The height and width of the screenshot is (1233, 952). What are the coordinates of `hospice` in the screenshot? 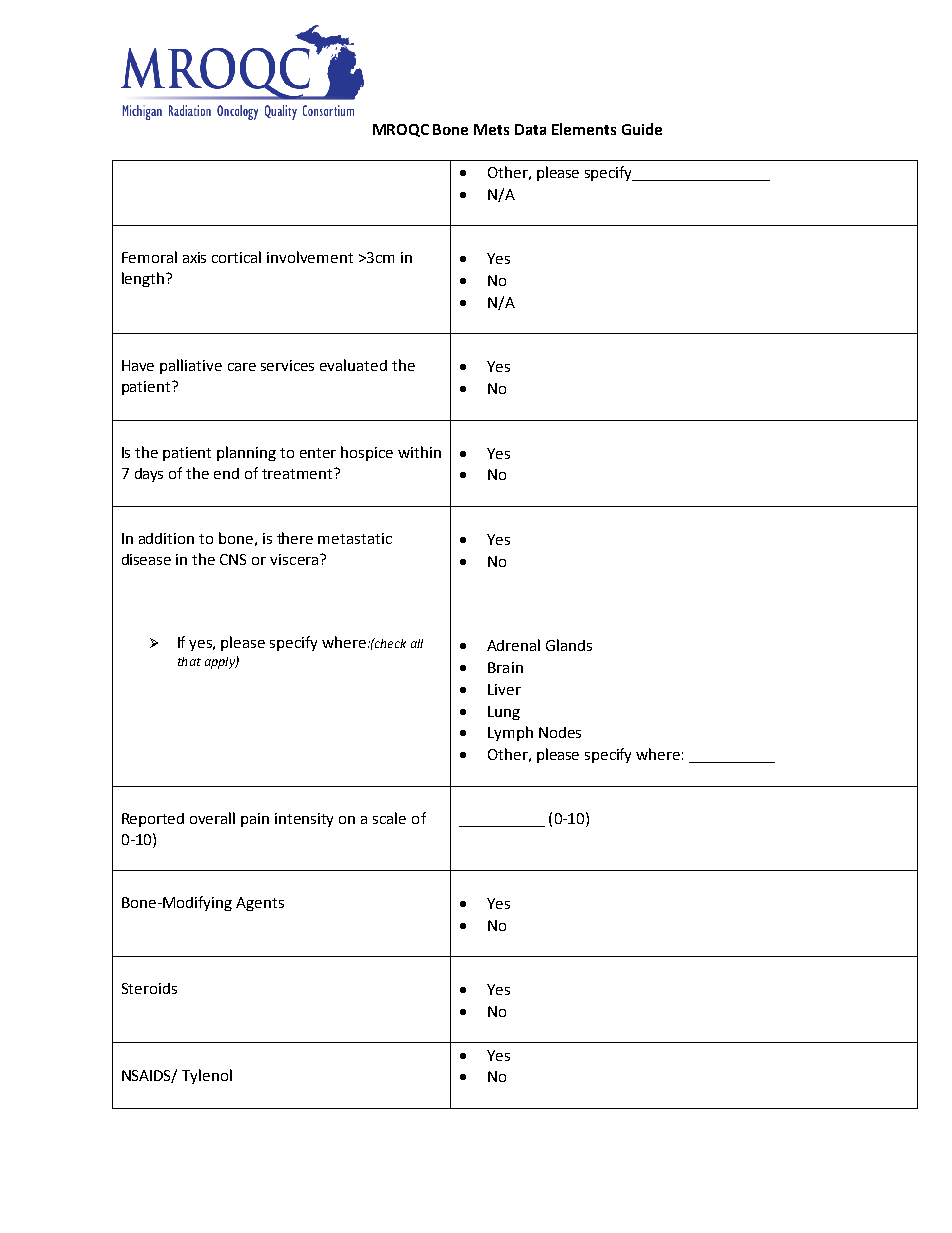 It's located at (367, 453).
